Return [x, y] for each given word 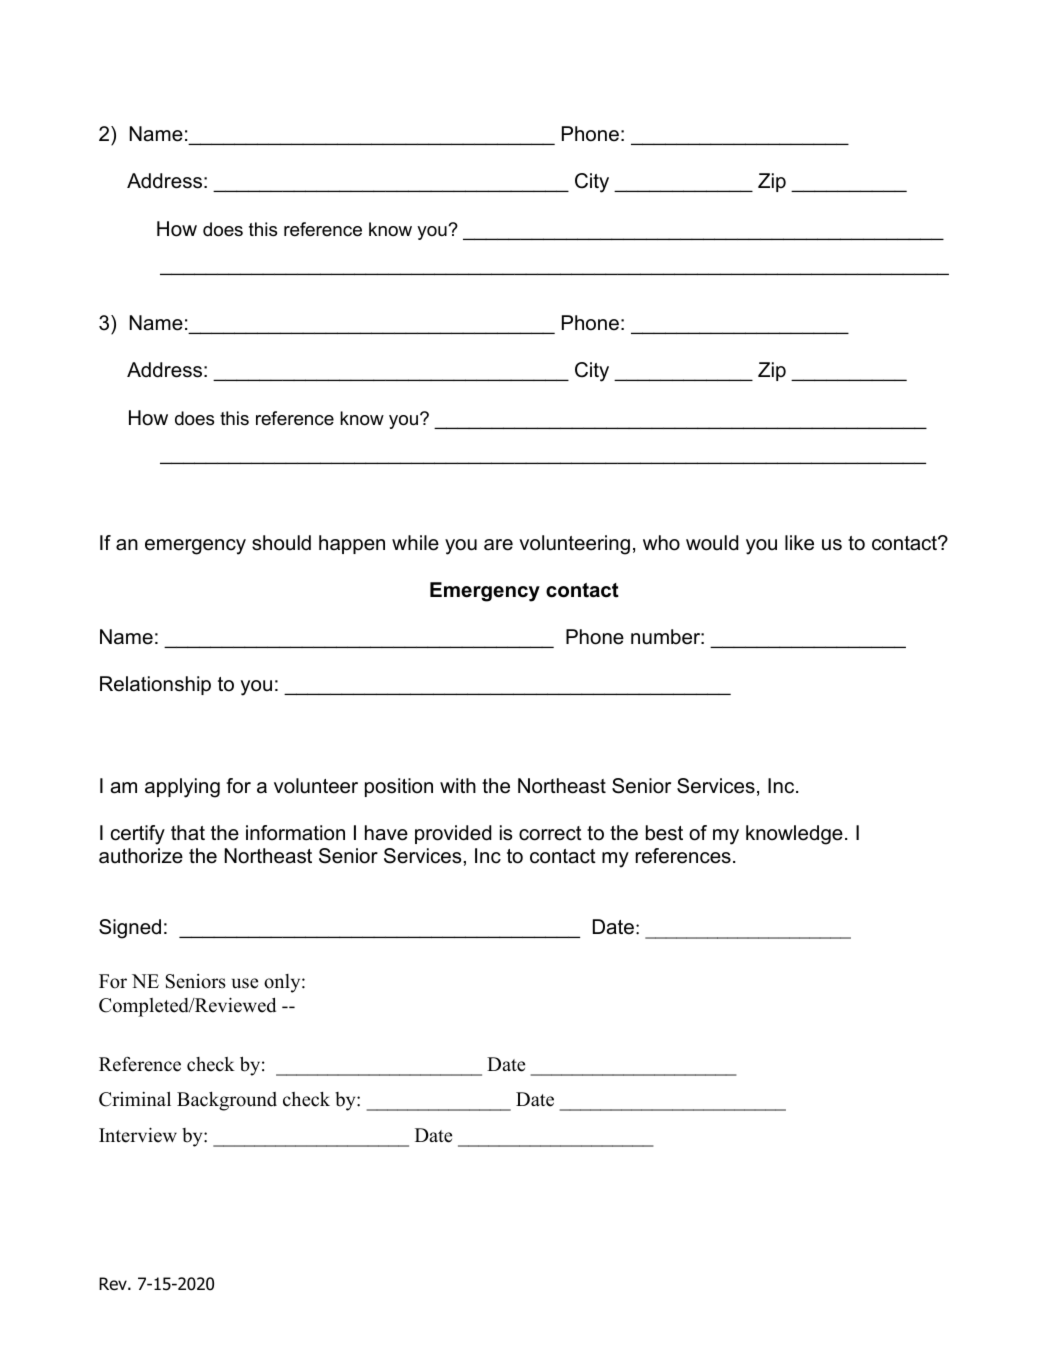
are [498, 545]
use [245, 983]
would [712, 543]
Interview [138, 1135]
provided [453, 834]
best [664, 833]
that [188, 833]
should [281, 543]
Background [227, 1101]
